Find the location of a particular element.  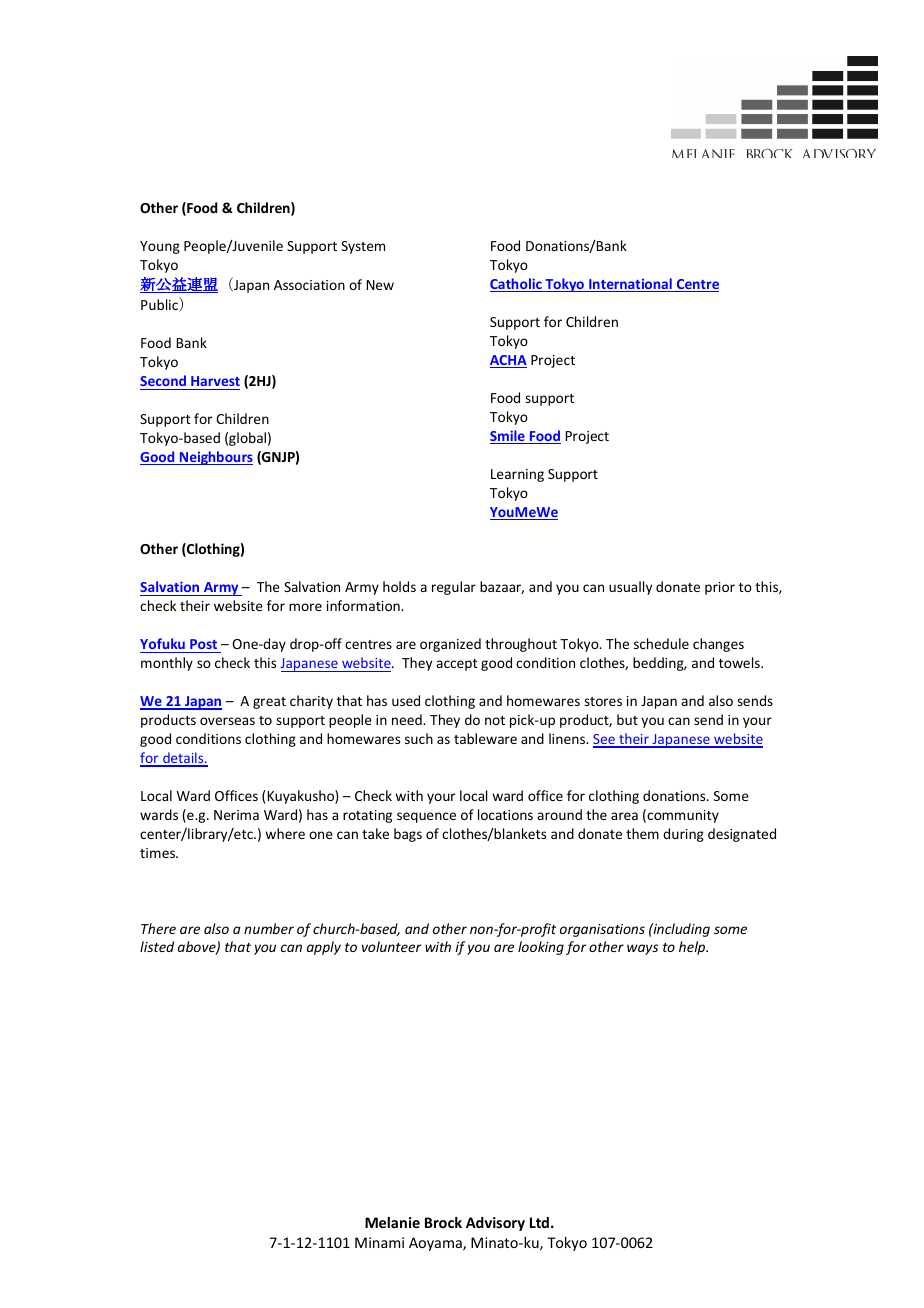

Young is located at coordinates (160, 247).
